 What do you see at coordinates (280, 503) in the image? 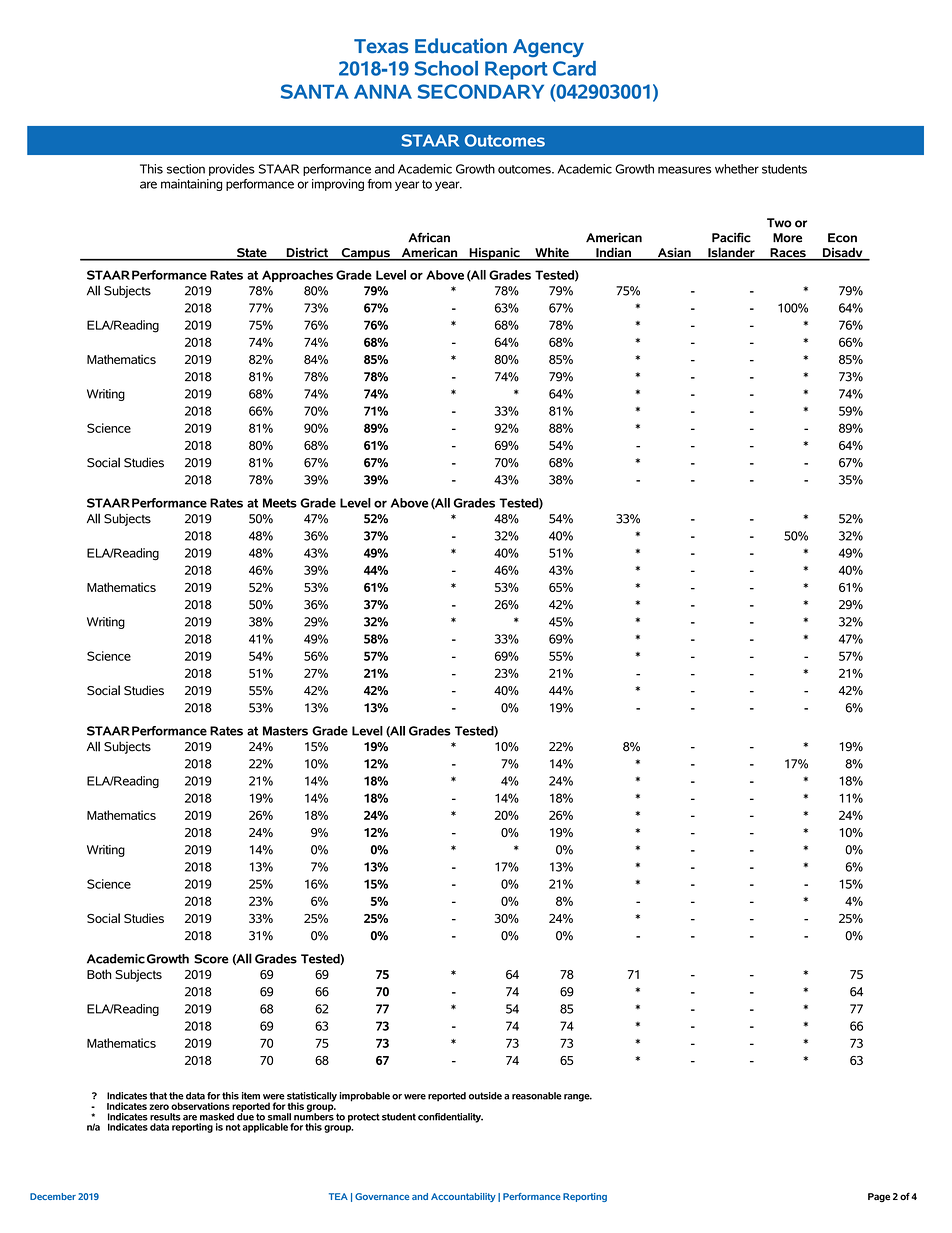
I see `Meets` at bounding box center [280, 503].
